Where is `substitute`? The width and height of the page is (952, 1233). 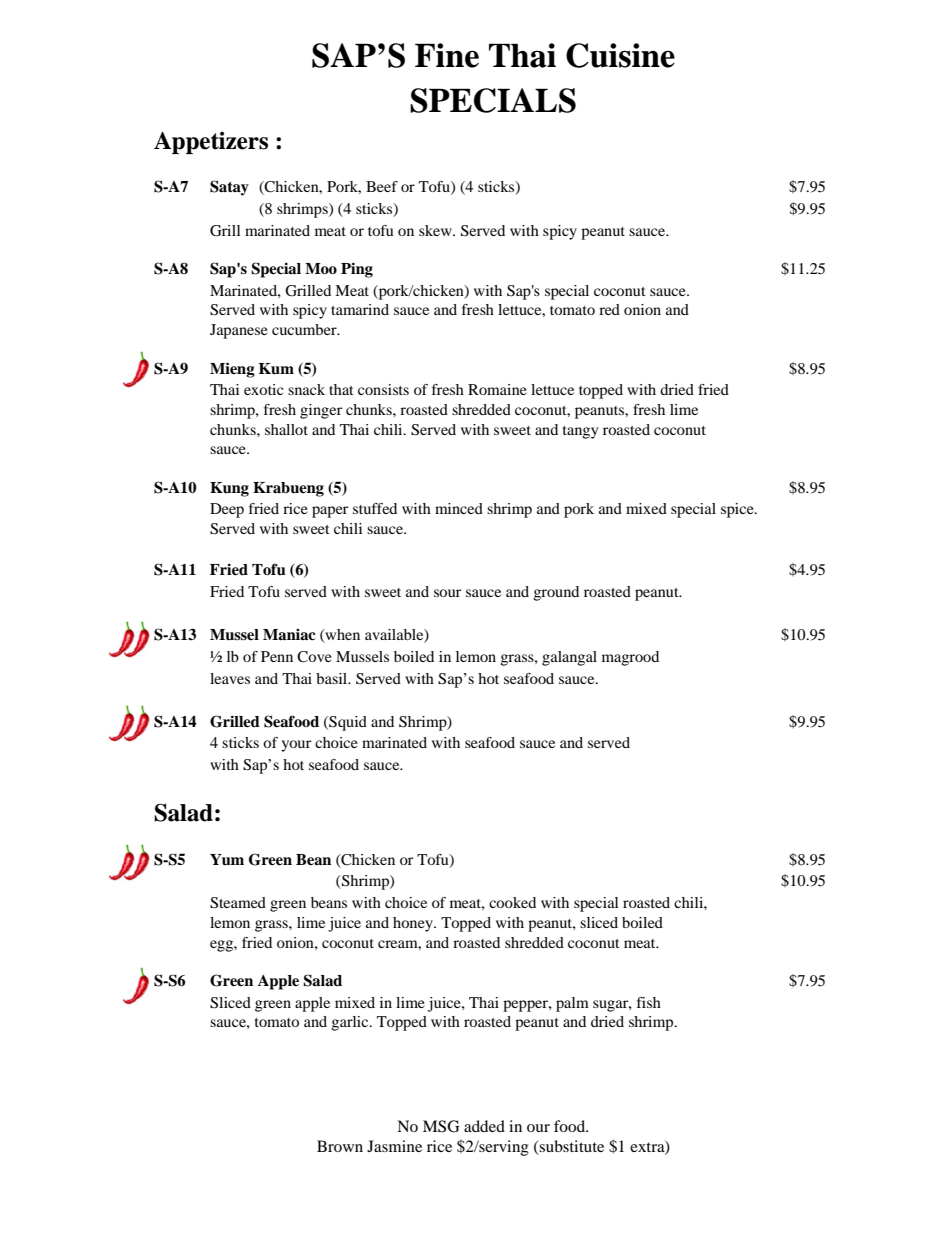 substitute is located at coordinates (571, 1147).
